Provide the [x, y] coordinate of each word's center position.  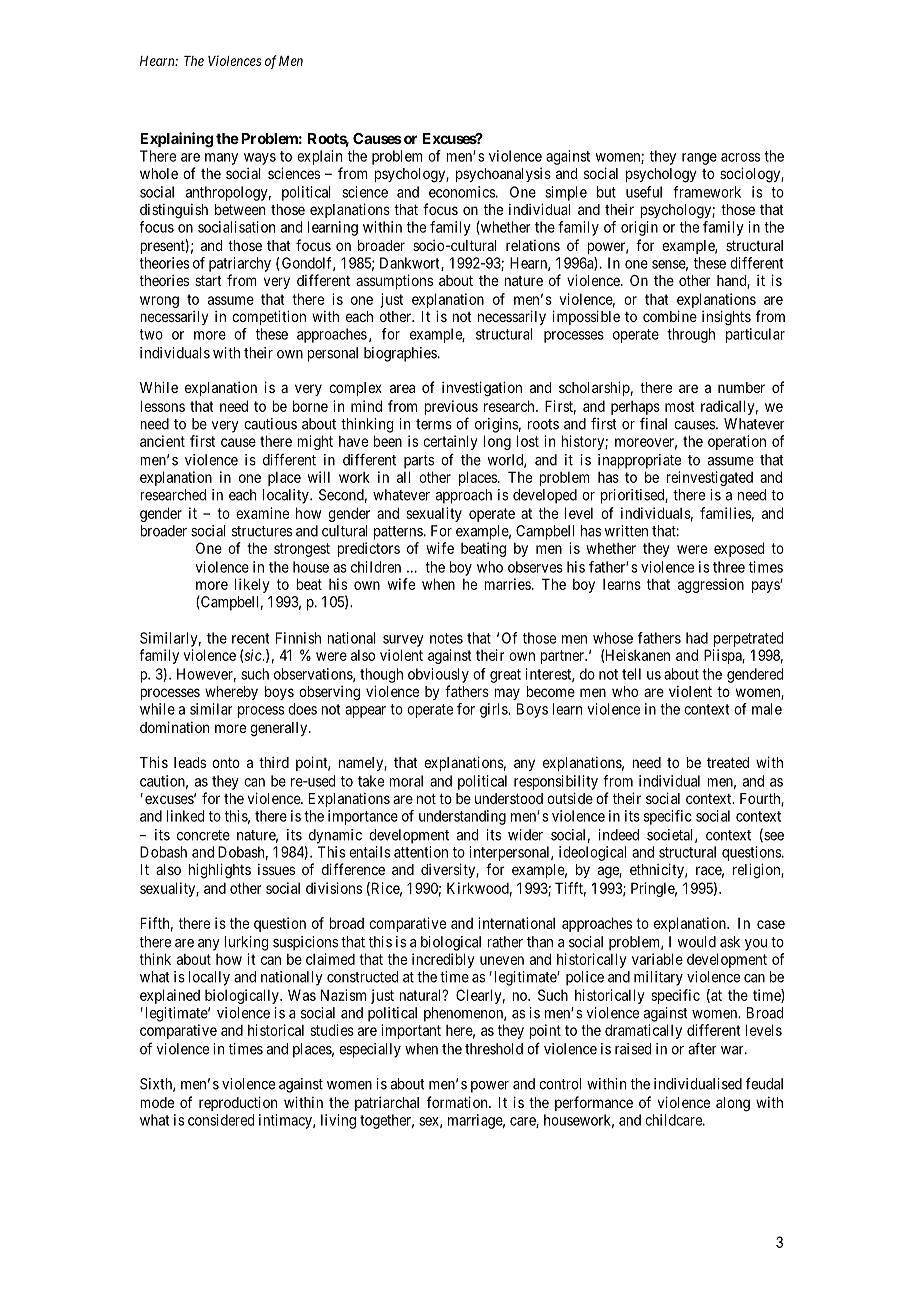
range [699, 159]
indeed [619, 835]
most [680, 406]
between [240, 209]
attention [421, 852]
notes [446, 638]
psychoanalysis [503, 175]
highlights [220, 871]
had [697, 638]
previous [451, 407]
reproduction [238, 1103]
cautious [270, 424]
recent [250, 638]
